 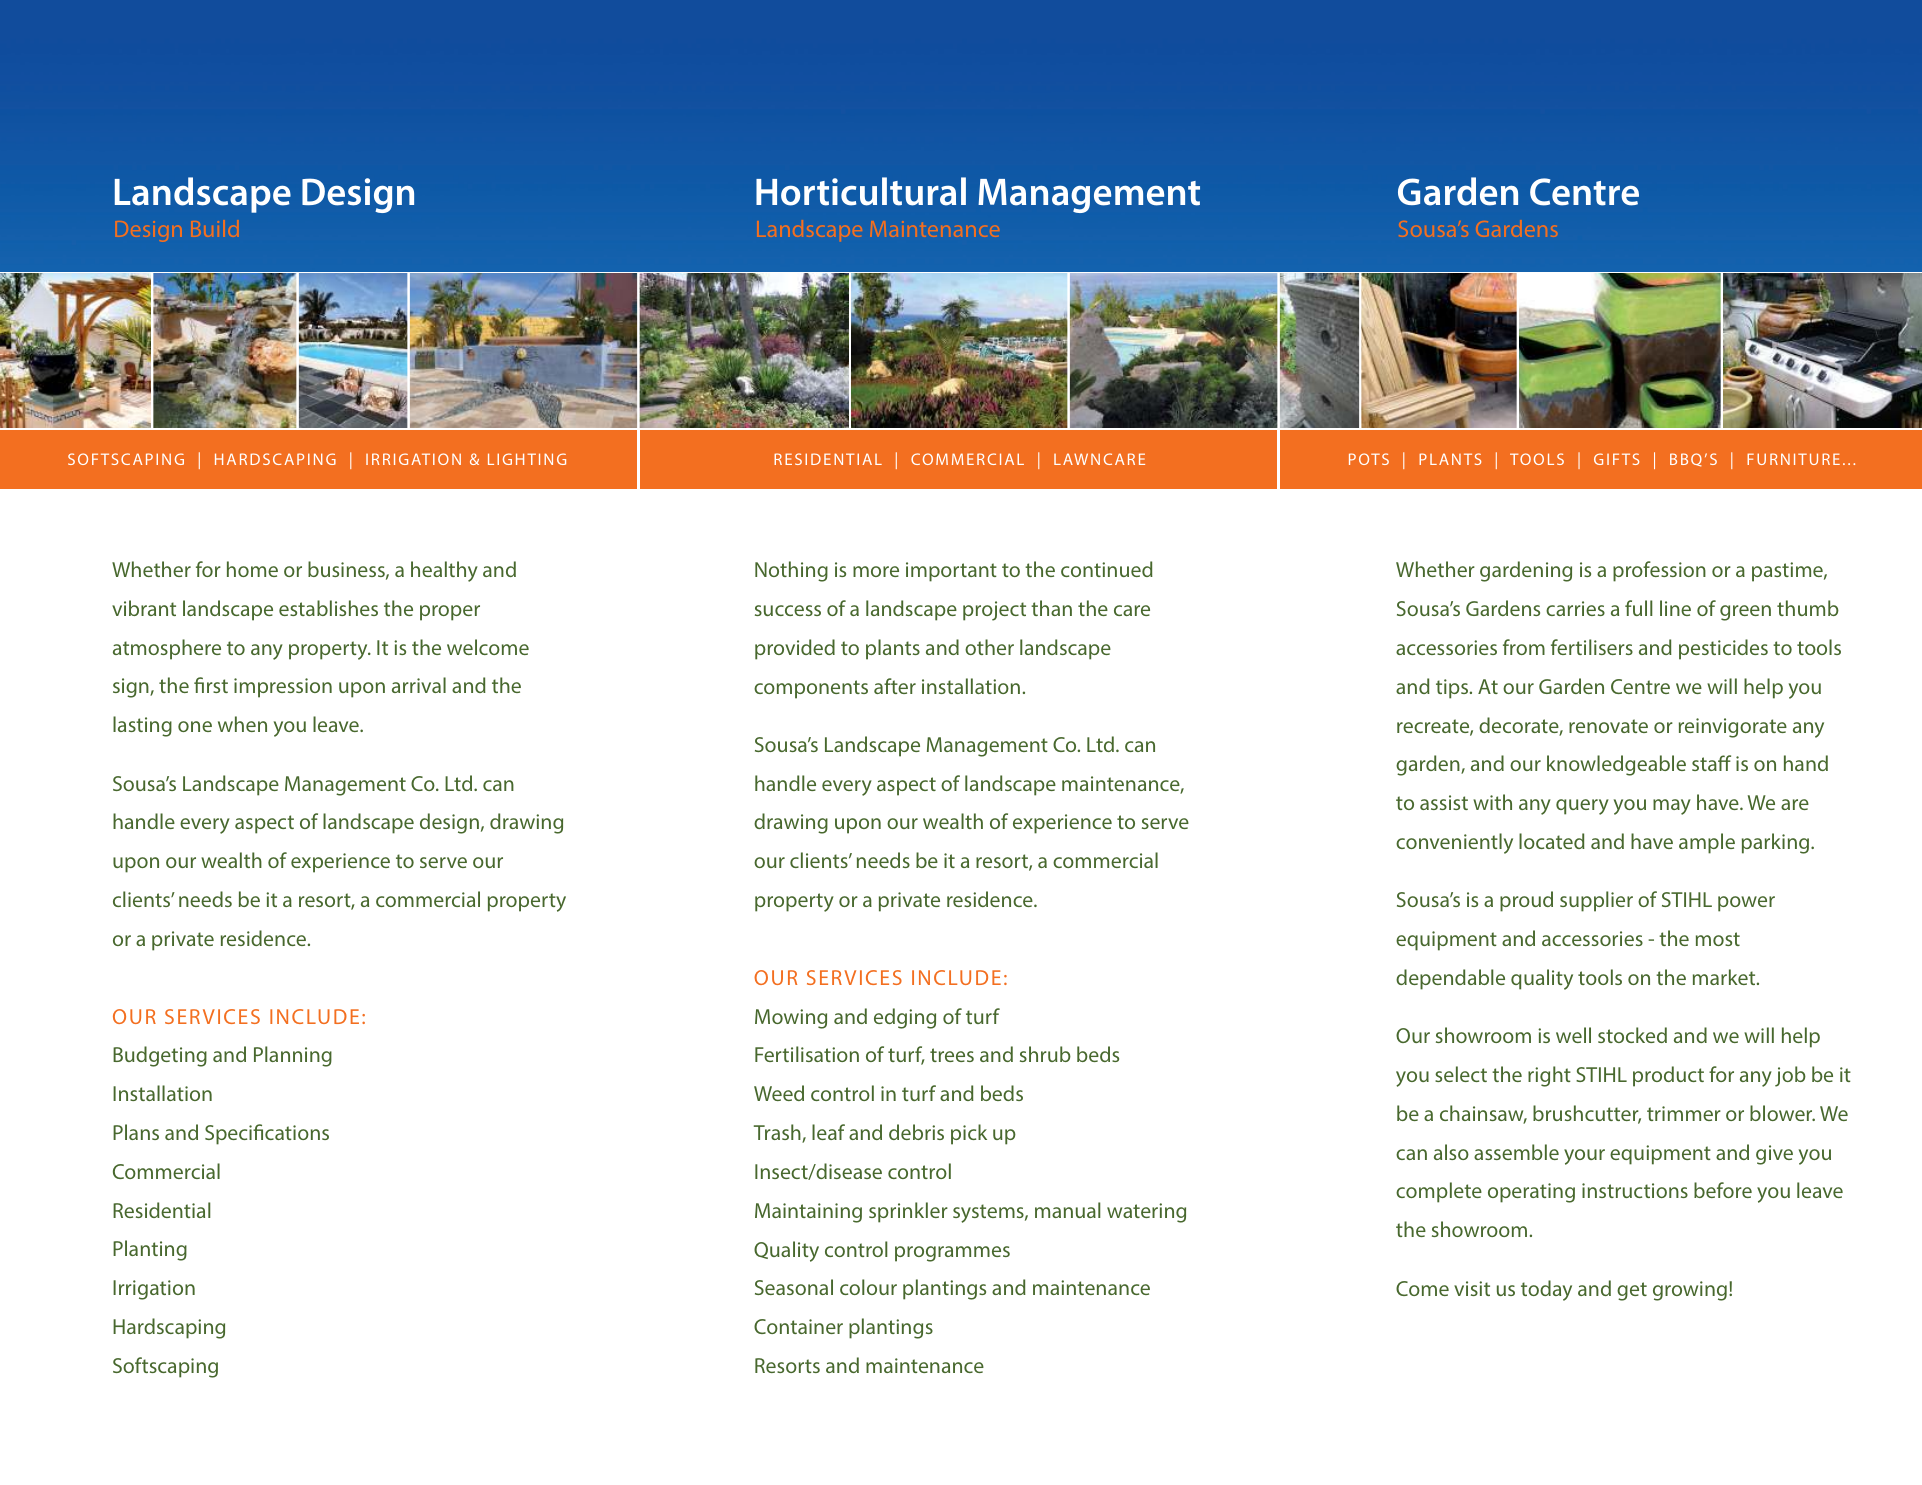 What do you see at coordinates (1659, 571) in the screenshot?
I see `profession` at bounding box center [1659, 571].
